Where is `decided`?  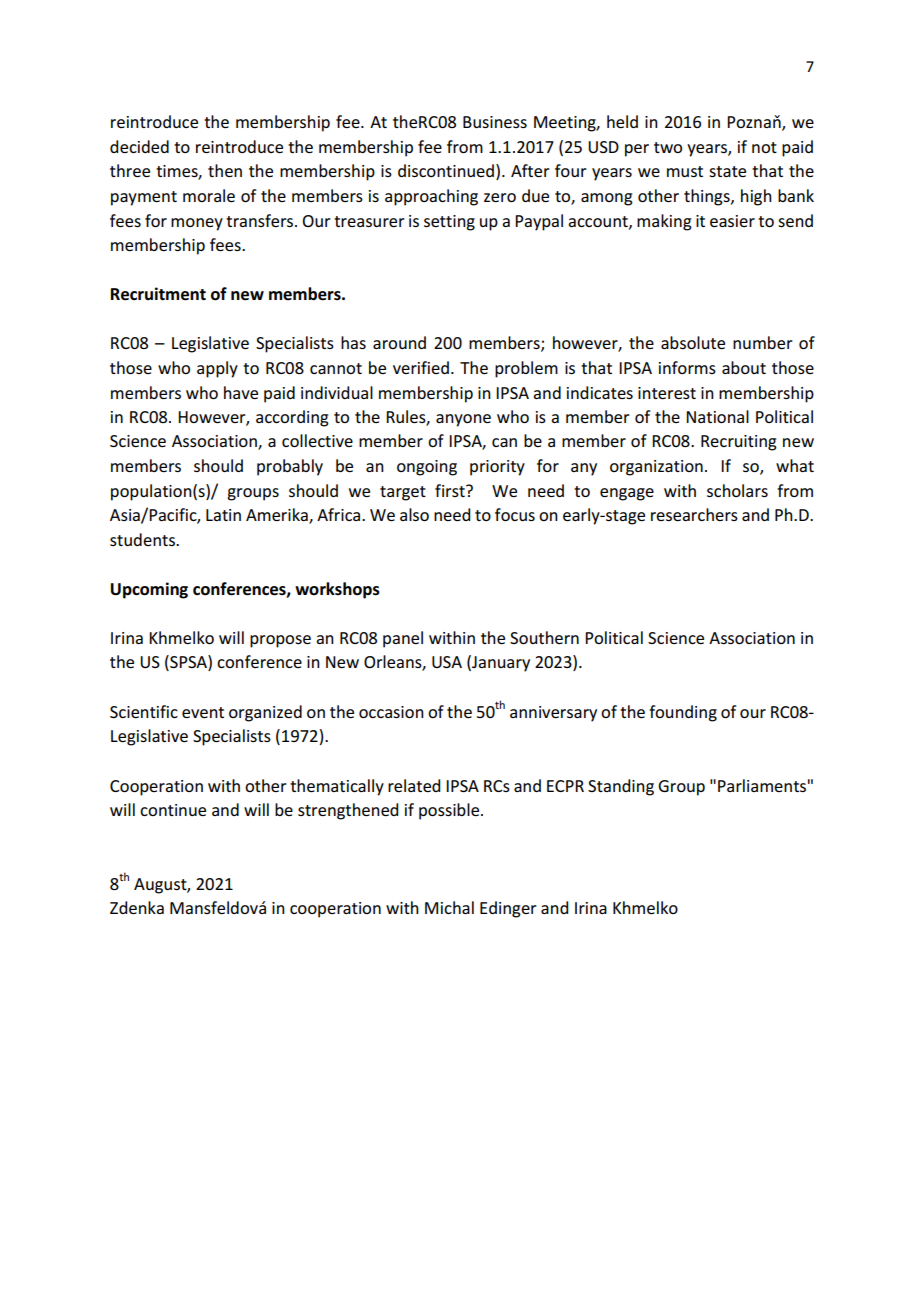 decided is located at coordinates (139, 146).
